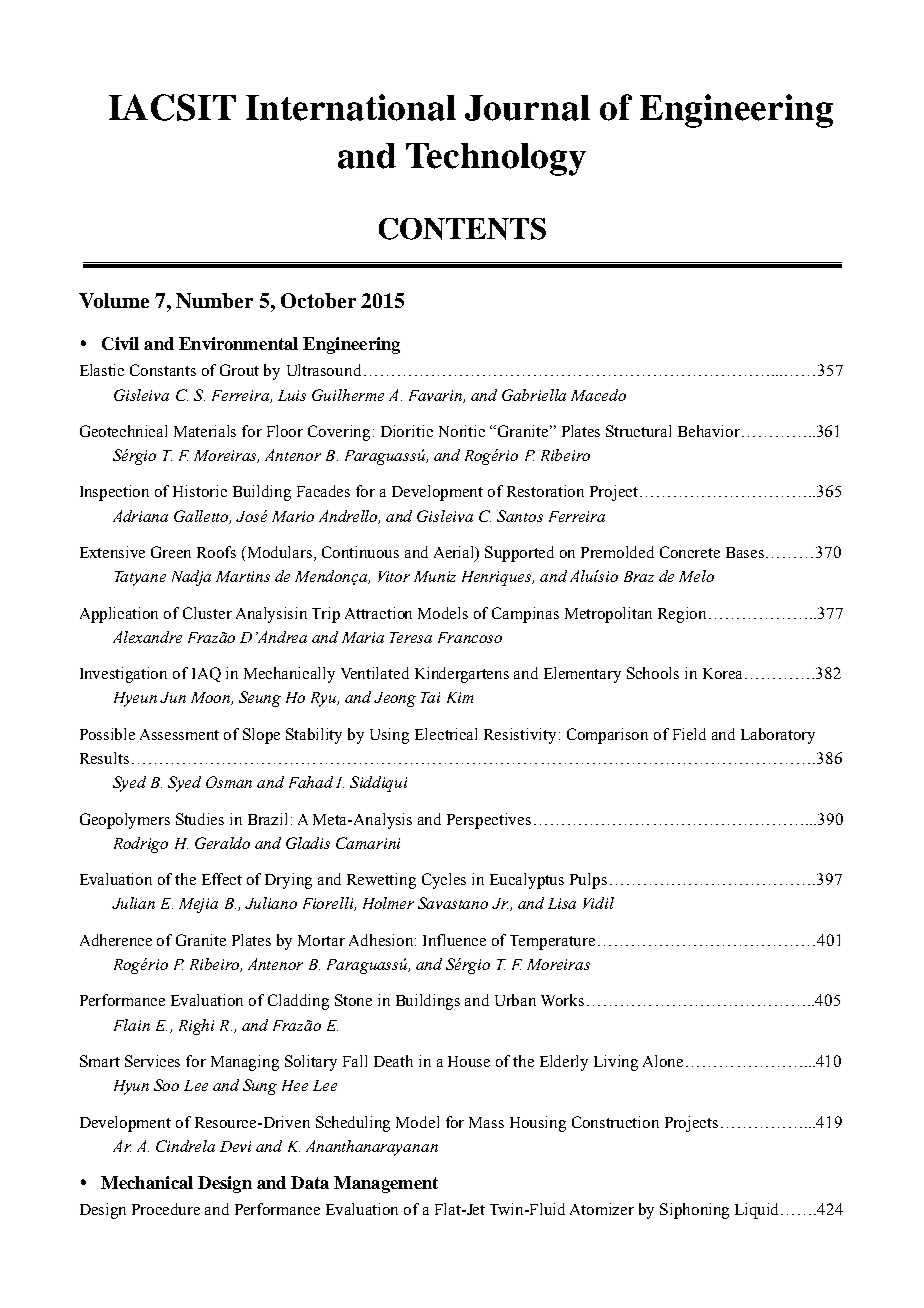 Image resolution: width=924 pixels, height=1308 pixels. Describe the element at coordinates (163, 370) in the image. I see `Constants` at that location.
